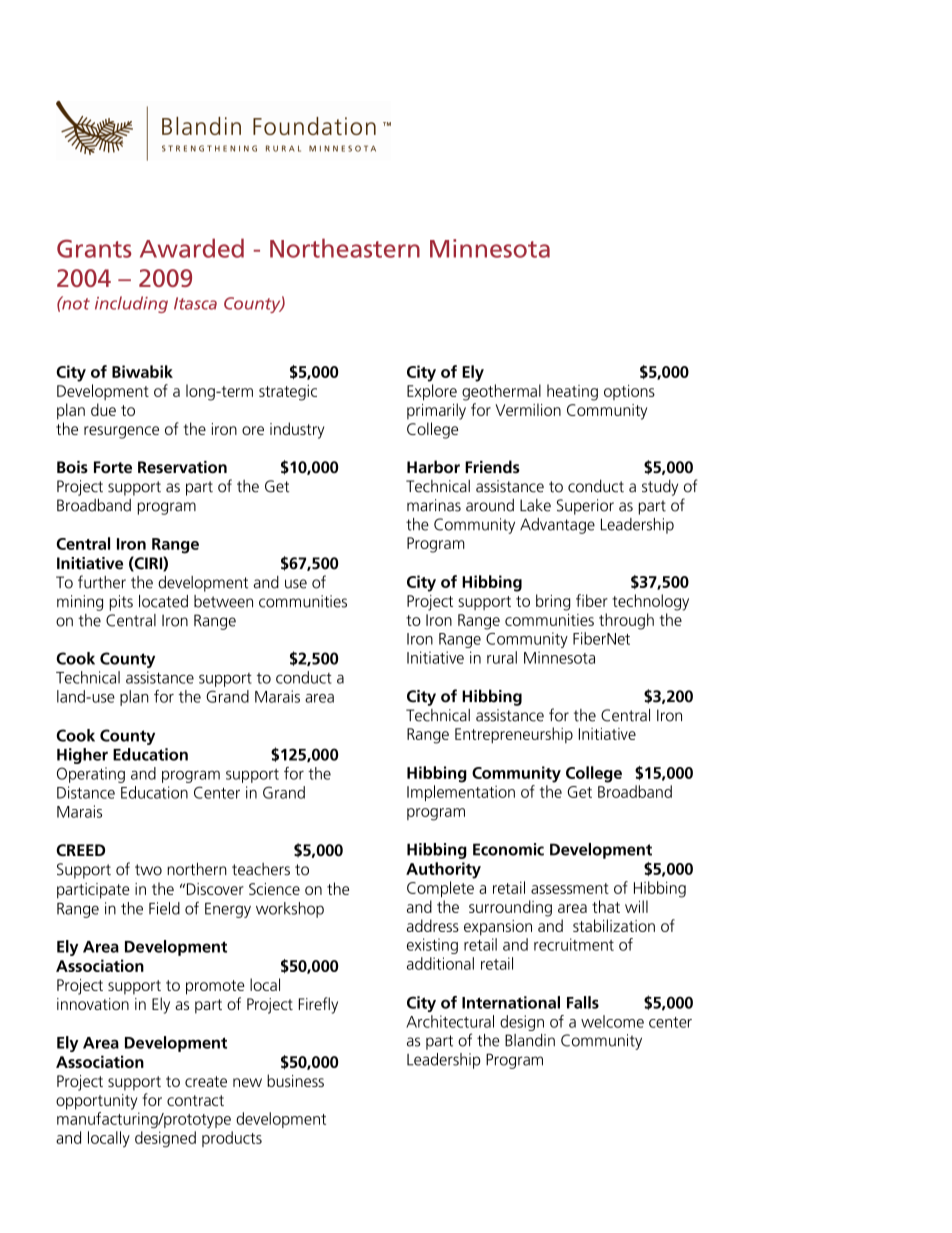  What do you see at coordinates (585, 507) in the image?
I see `Superior` at bounding box center [585, 507].
